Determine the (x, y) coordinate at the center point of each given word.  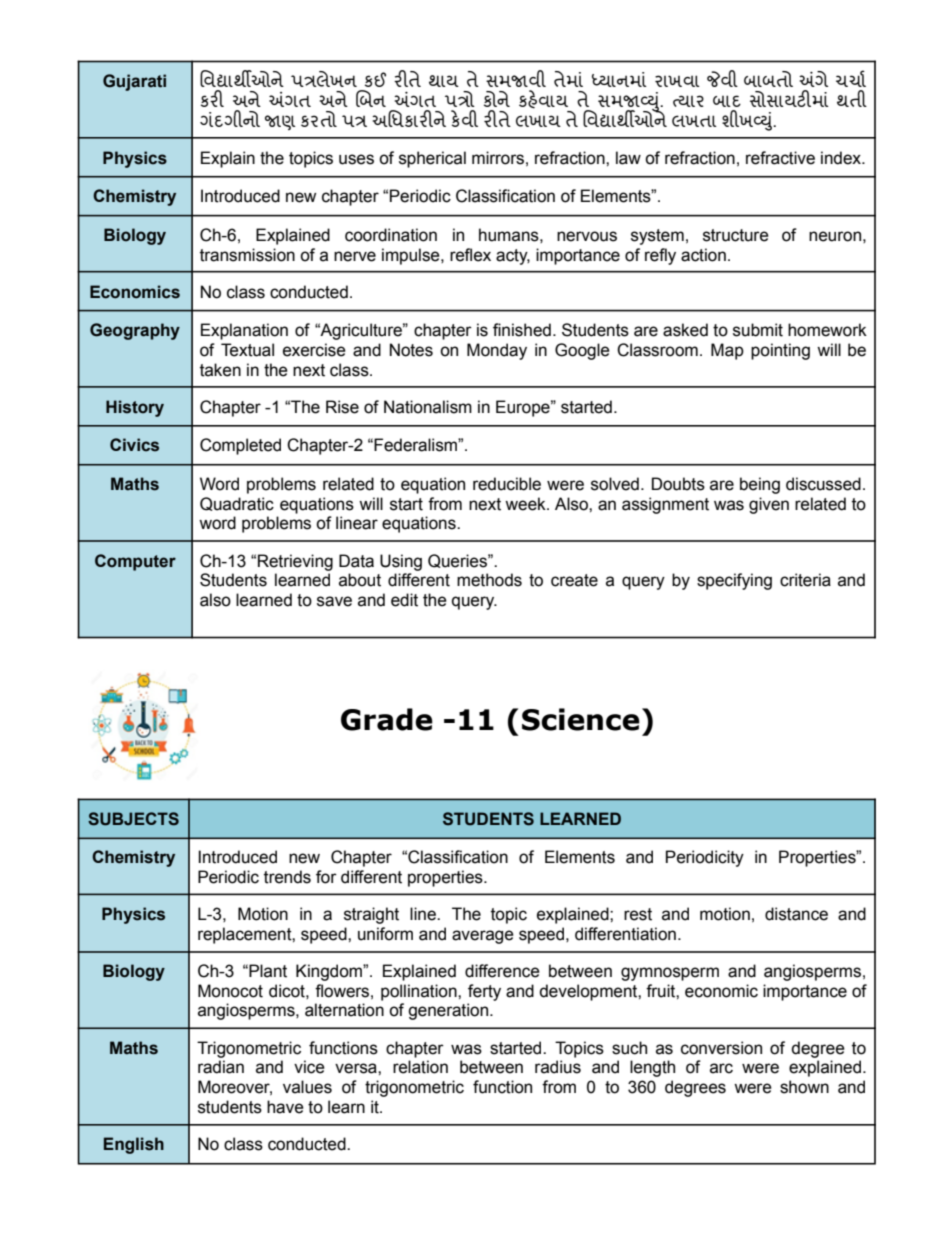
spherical (432, 159)
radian (221, 1067)
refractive (780, 158)
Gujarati (134, 82)
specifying (734, 581)
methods (489, 580)
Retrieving (295, 562)
